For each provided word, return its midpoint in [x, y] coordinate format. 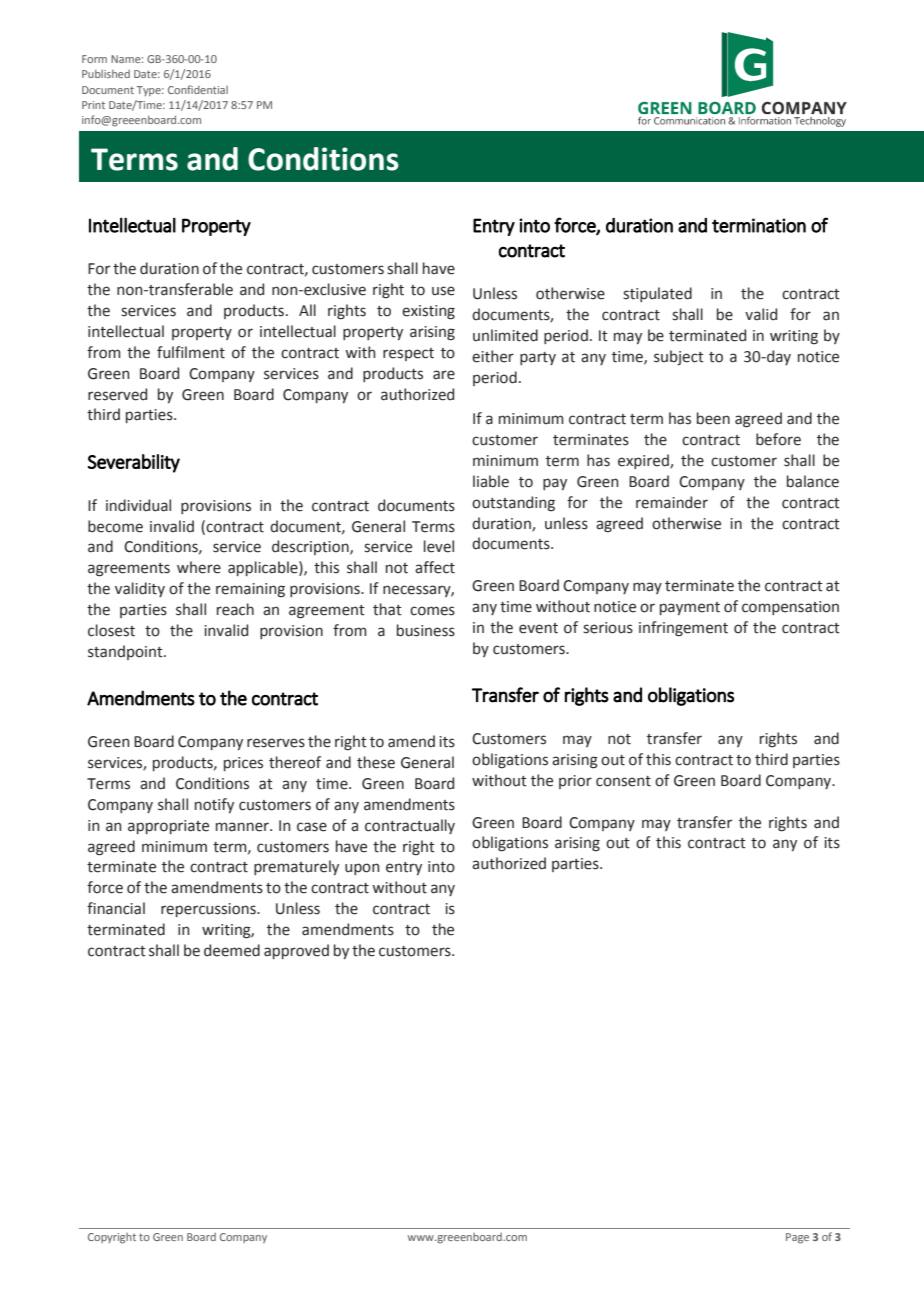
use [443, 291]
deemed [232, 950]
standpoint [126, 652]
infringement [683, 629]
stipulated [657, 294]
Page [797, 1238]
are [444, 375]
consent [623, 781]
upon [362, 869]
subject [679, 357]
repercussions [209, 910]
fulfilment [191, 352]
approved [296, 951]
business [426, 630]
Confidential [198, 89]
